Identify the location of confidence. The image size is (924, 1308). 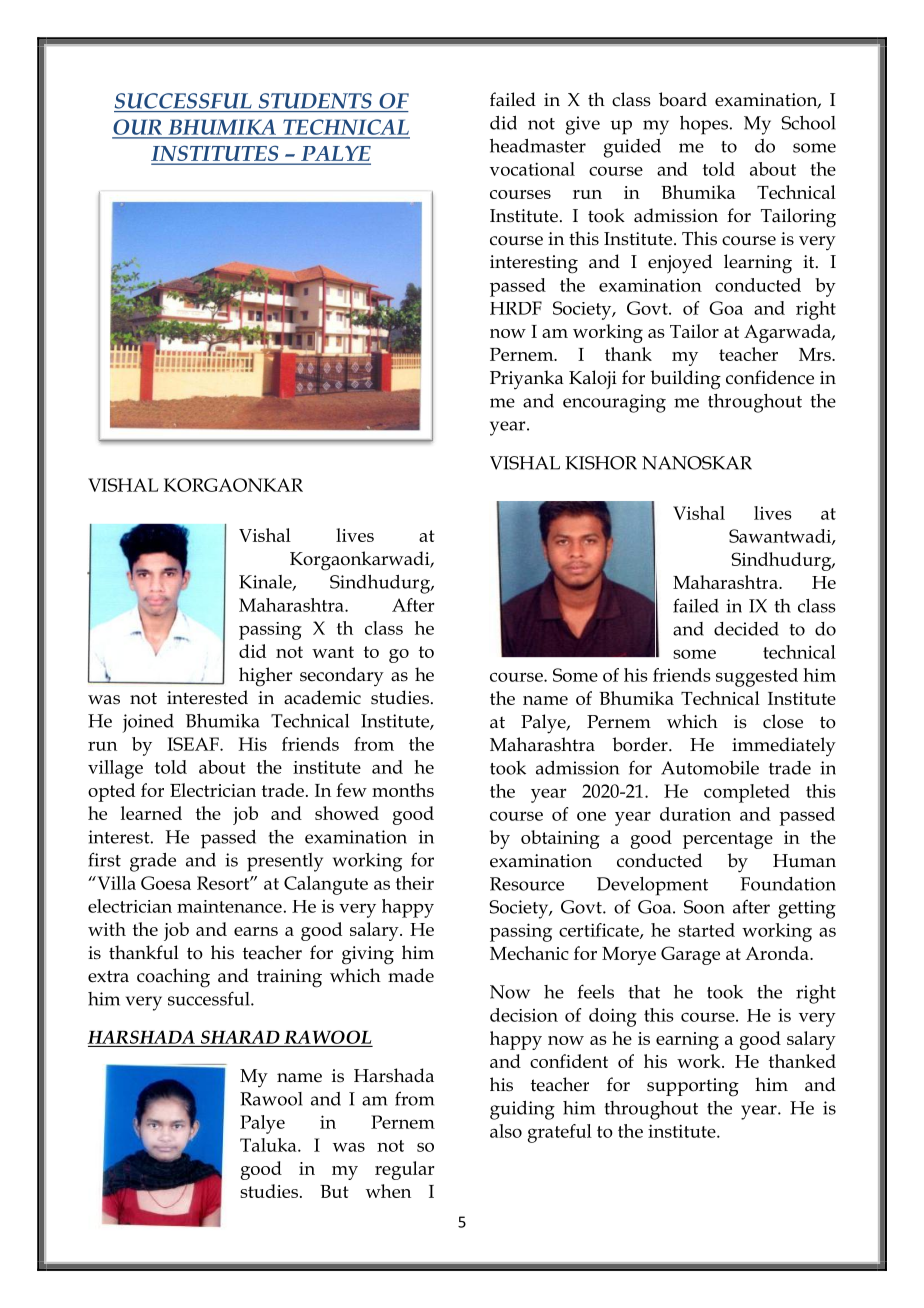
(770, 377).
